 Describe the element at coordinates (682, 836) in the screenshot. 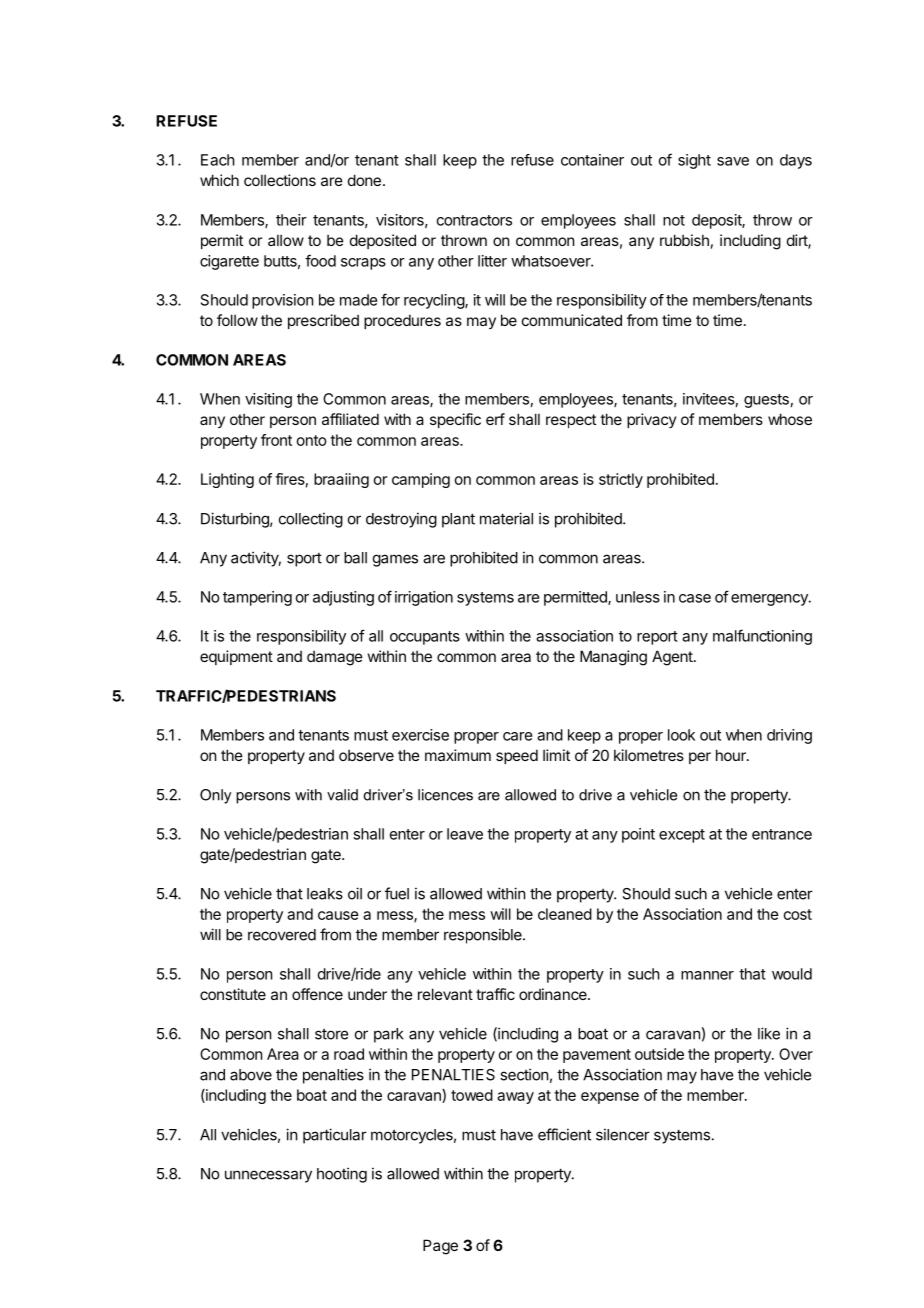

I see `except` at that location.
